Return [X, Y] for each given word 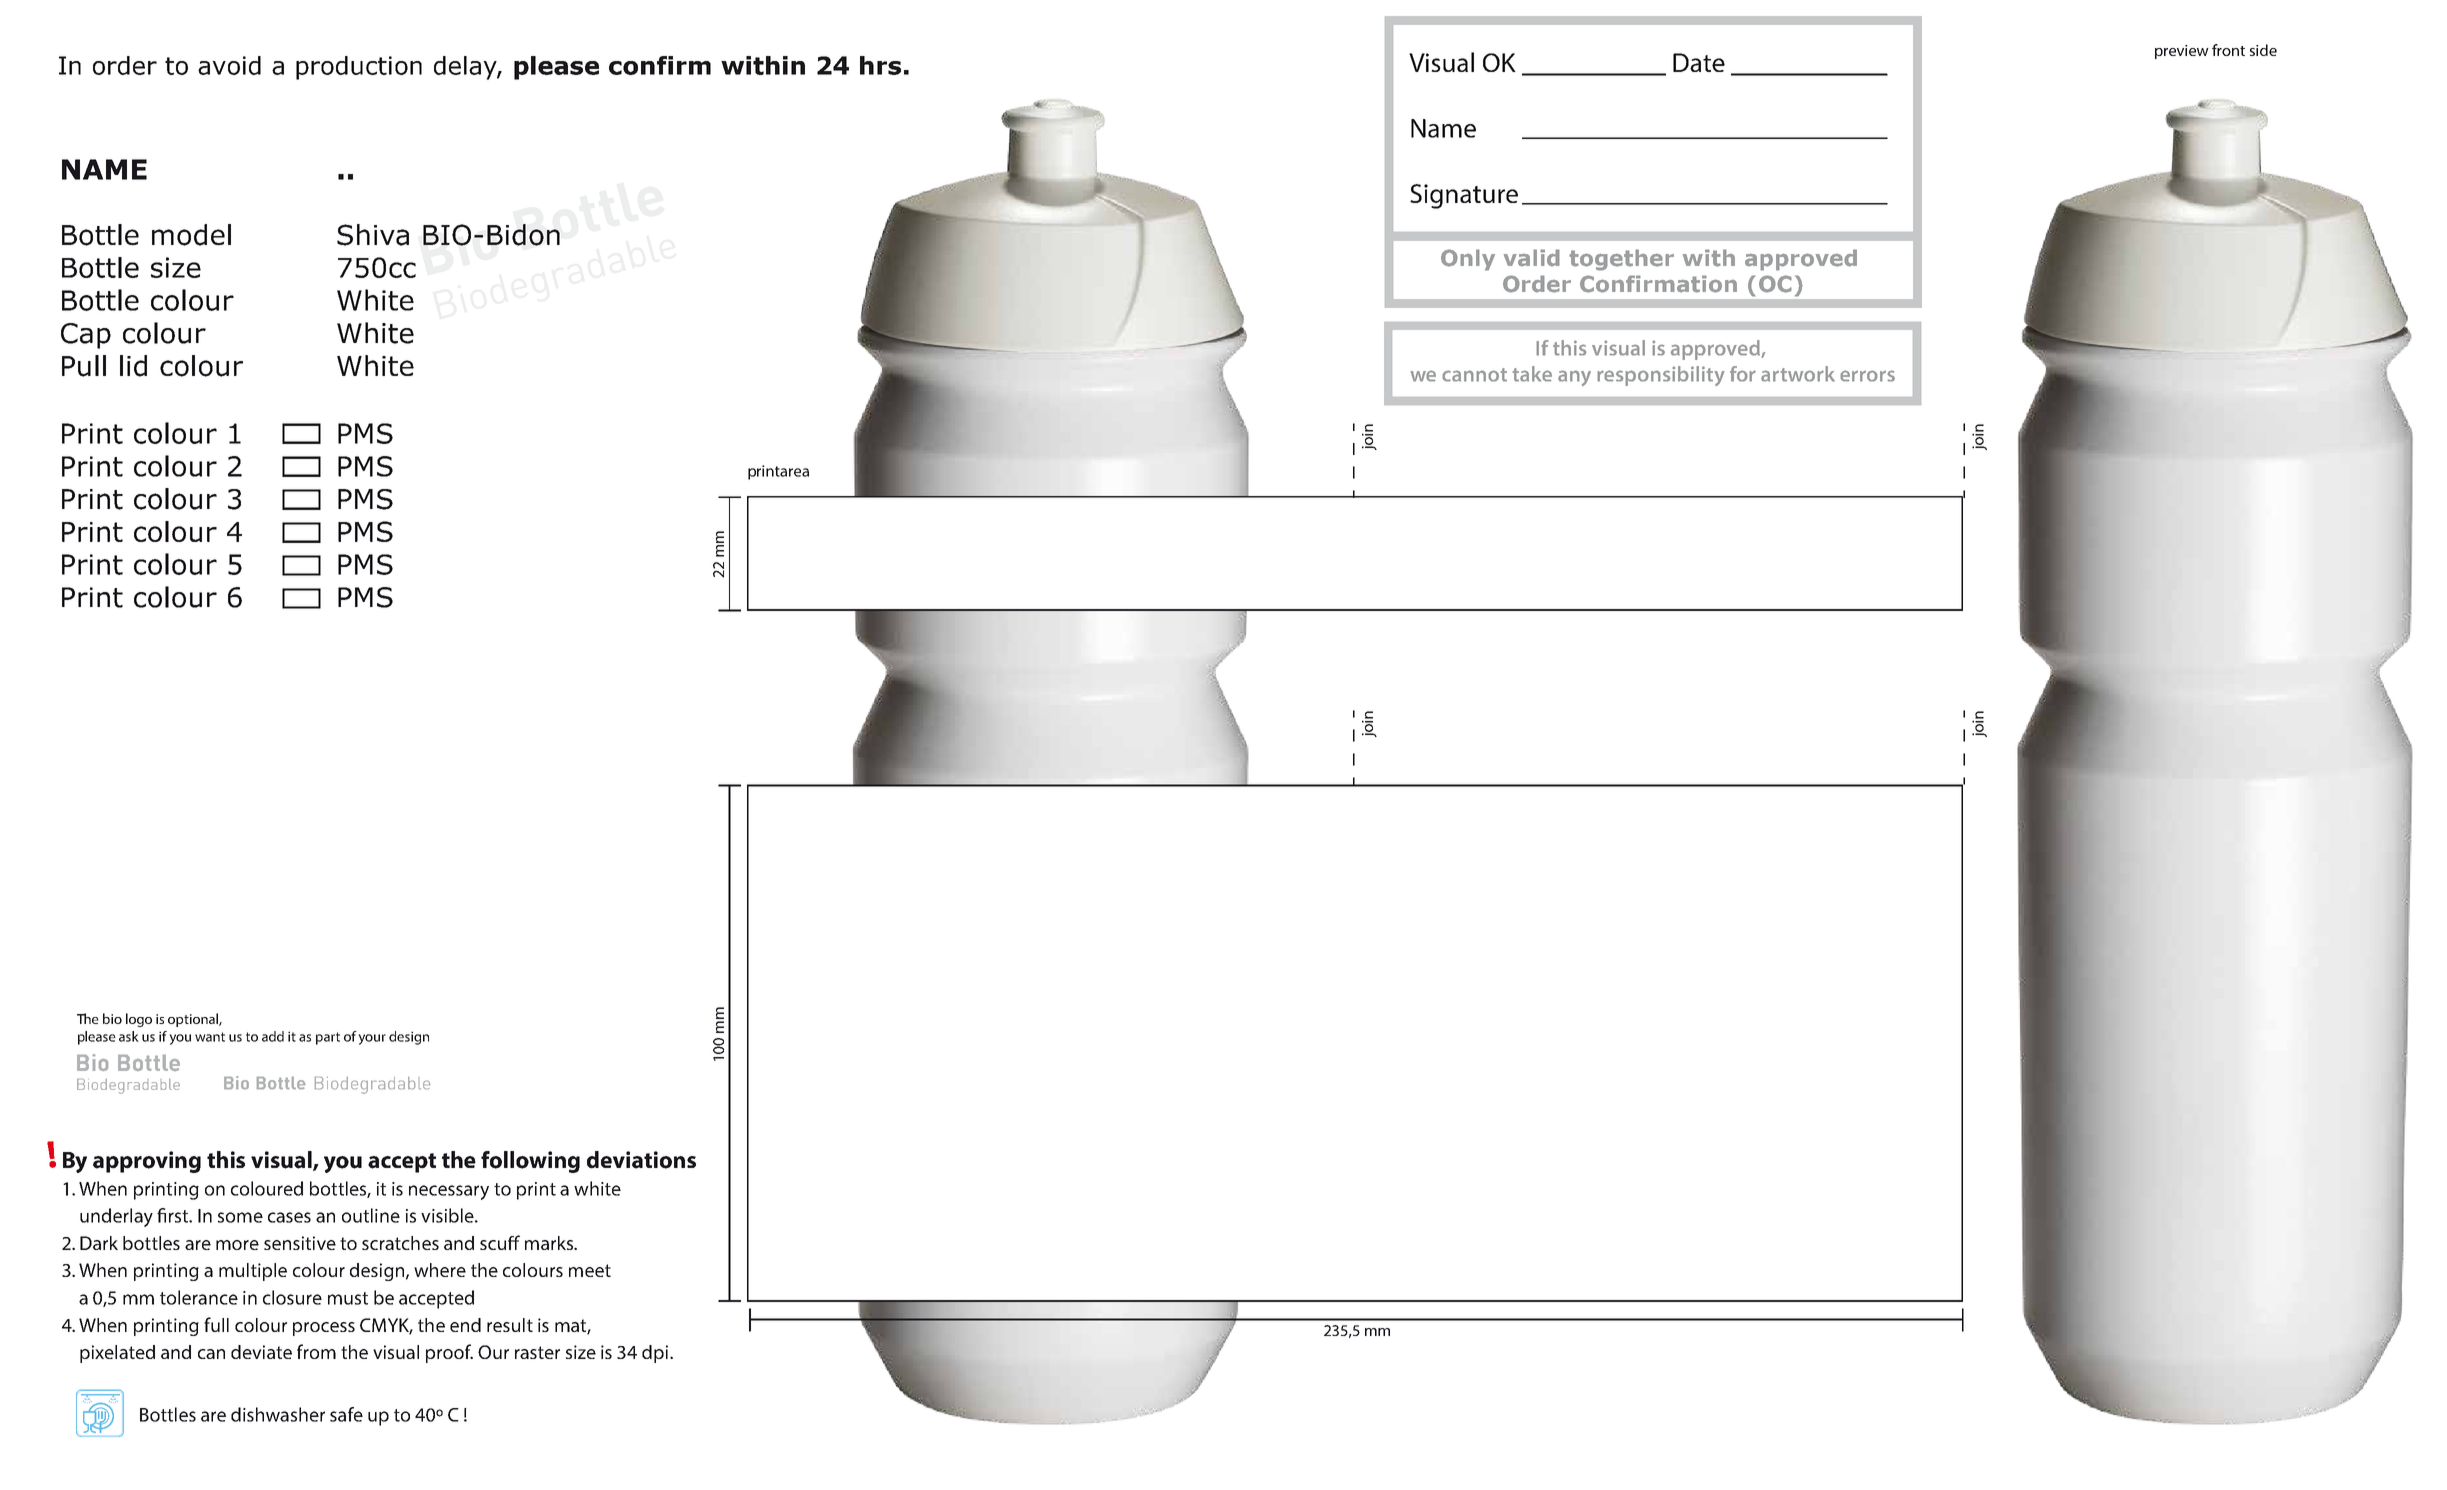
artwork [1798, 374]
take [1532, 374]
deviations [641, 1160]
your [372, 1039]
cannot [1474, 375]
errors [1867, 376]
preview [2182, 52]
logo [139, 1020]
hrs [880, 65]
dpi [656, 1354]
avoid [229, 65]
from [316, 1351]
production [359, 68]
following [530, 1162]
